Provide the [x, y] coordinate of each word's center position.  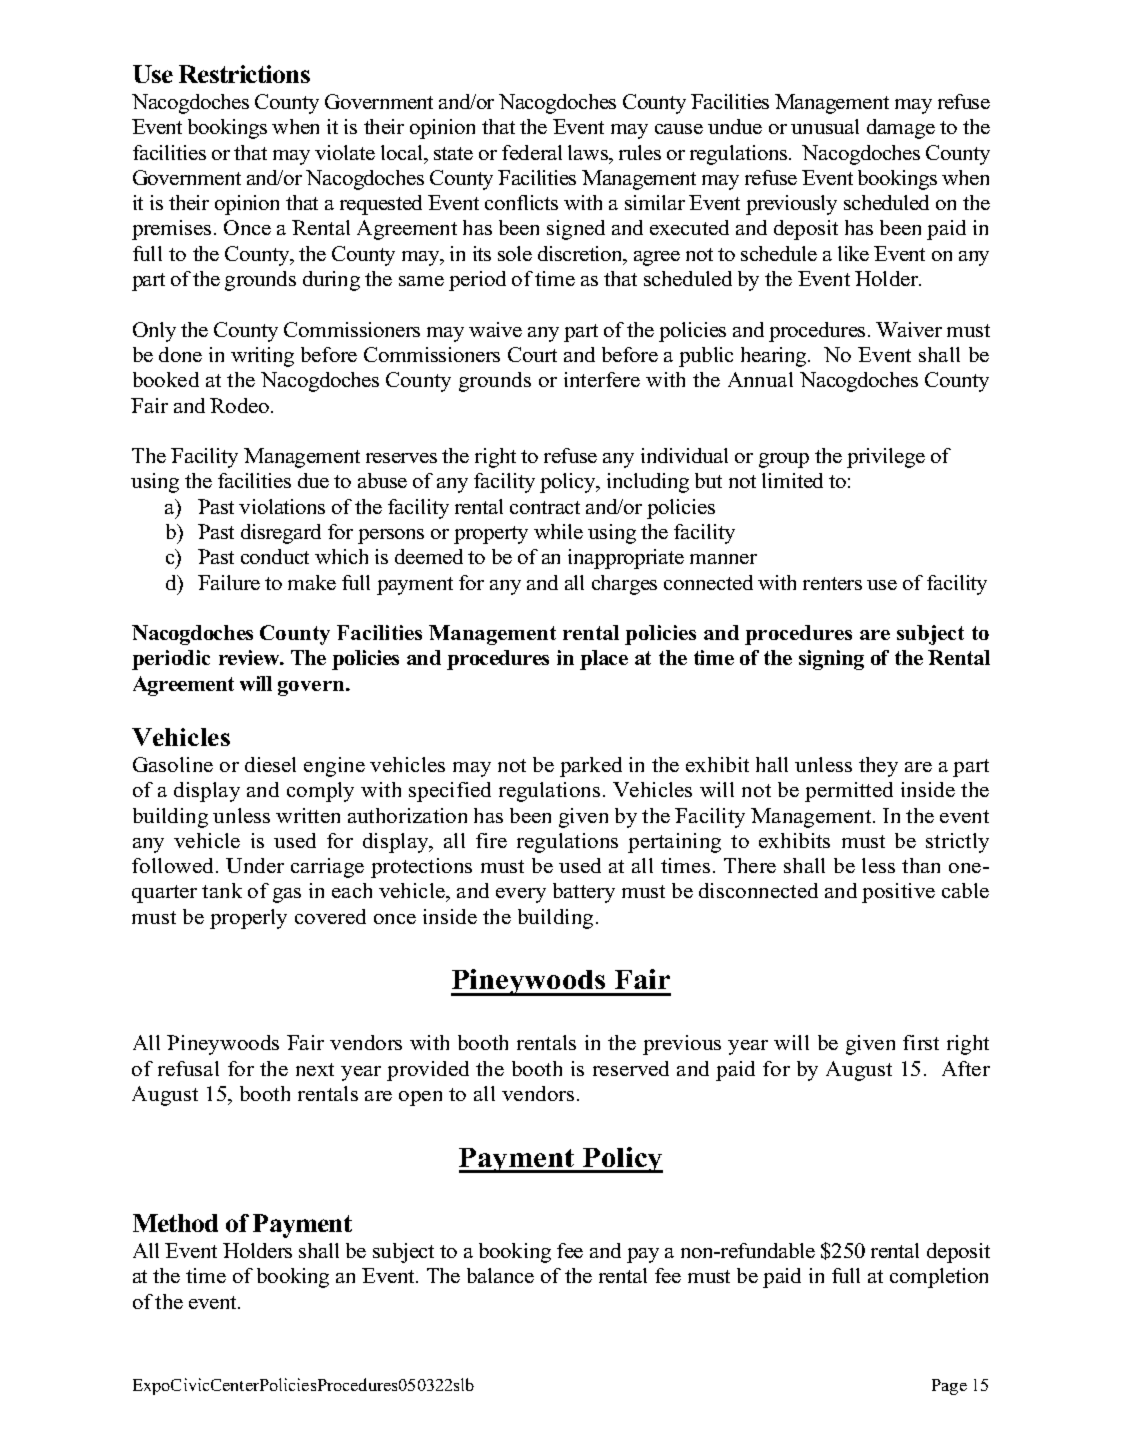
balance [500, 1275]
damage [901, 129]
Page [949, 1387]
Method [175, 1223]
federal [532, 152]
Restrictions [244, 74]
